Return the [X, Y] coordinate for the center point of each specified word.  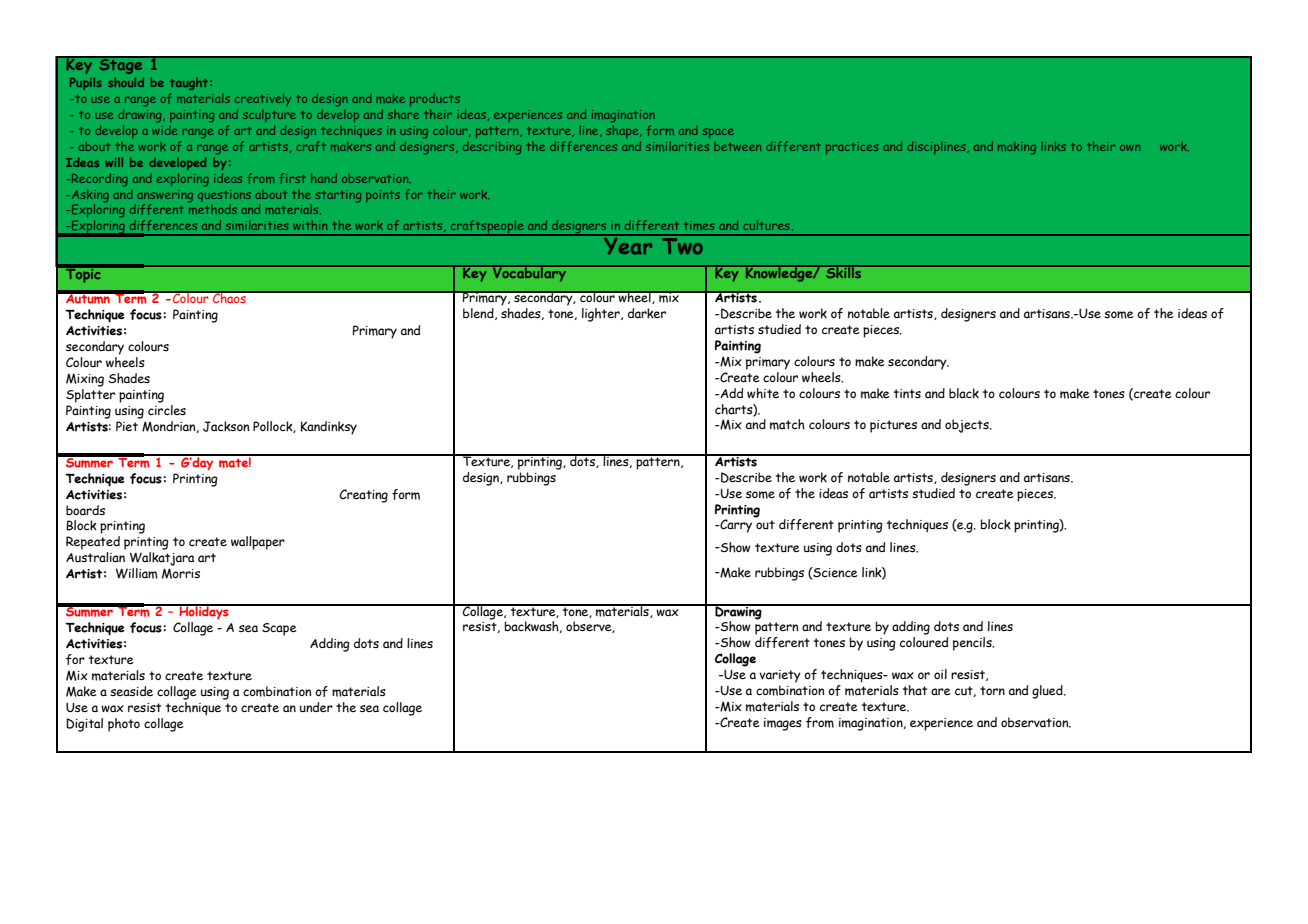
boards [85, 510]
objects [968, 426]
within [310, 225]
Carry [735, 526]
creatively [263, 99]
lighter [602, 315]
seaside [131, 691]
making [1017, 148]
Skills [844, 271]
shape [623, 131]
